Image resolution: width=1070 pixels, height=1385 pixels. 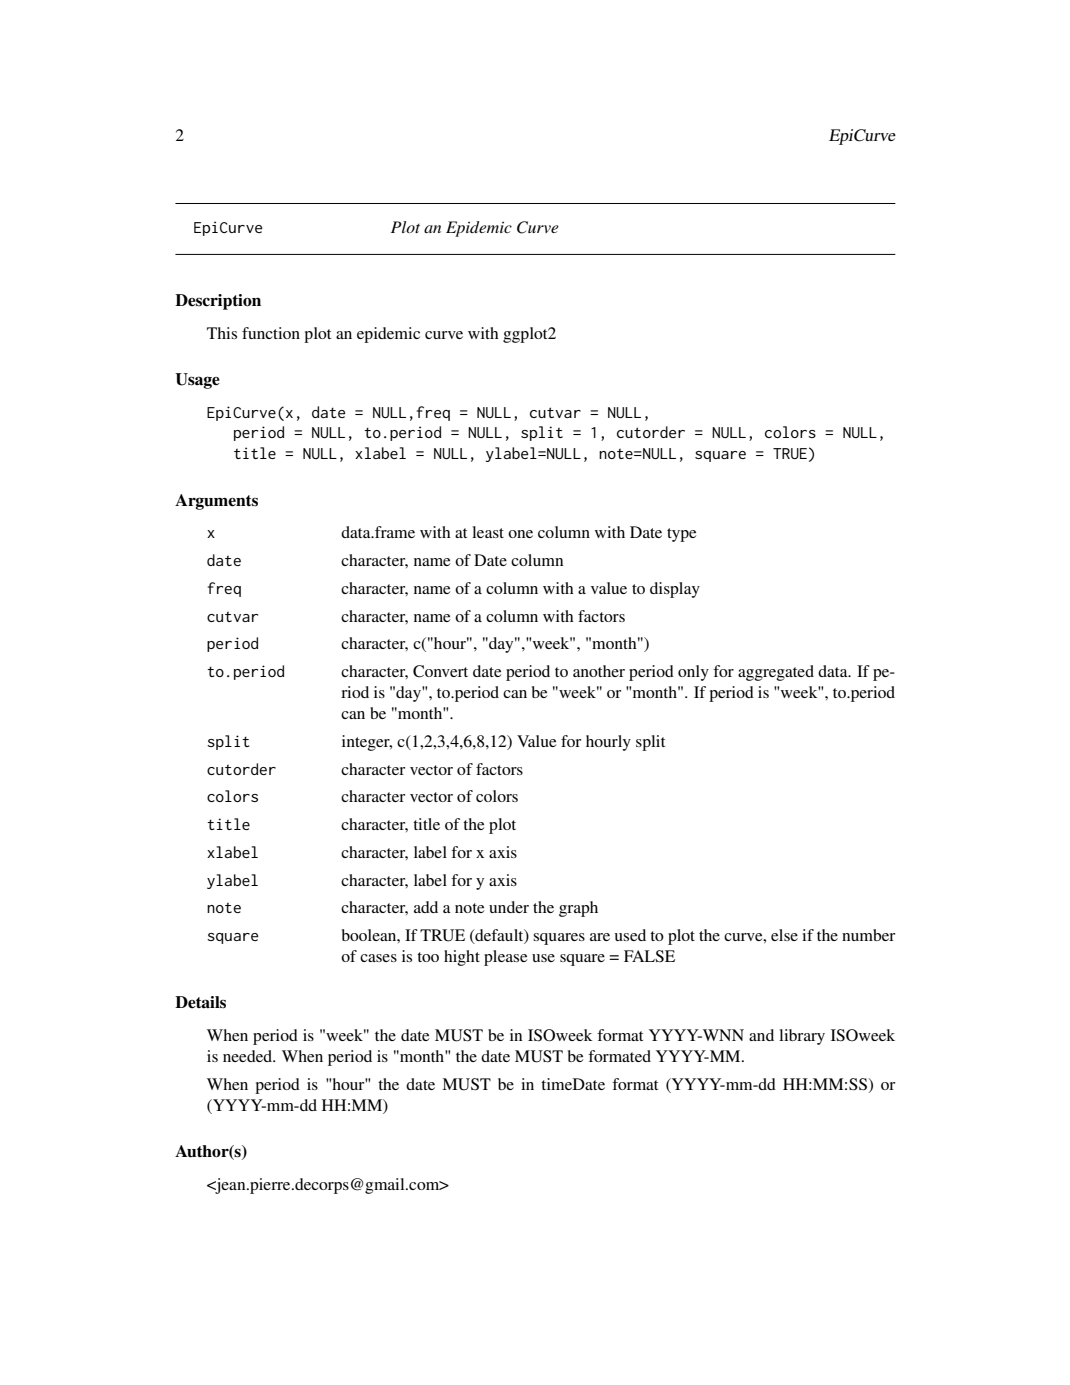 I want to click on library, so click(x=802, y=1037).
